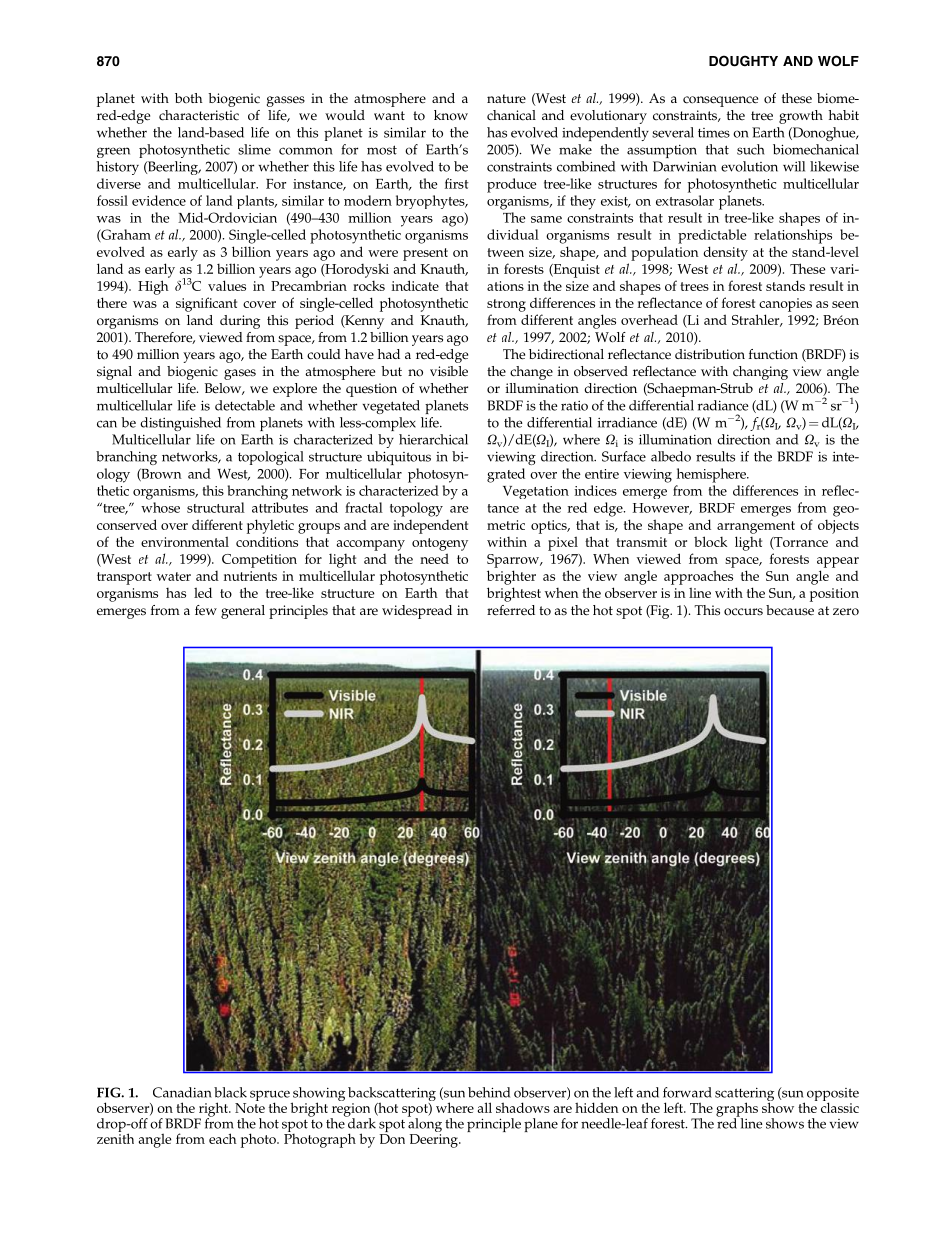 This document has width=952, height=1233. I want to click on referred, so click(511, 610).
